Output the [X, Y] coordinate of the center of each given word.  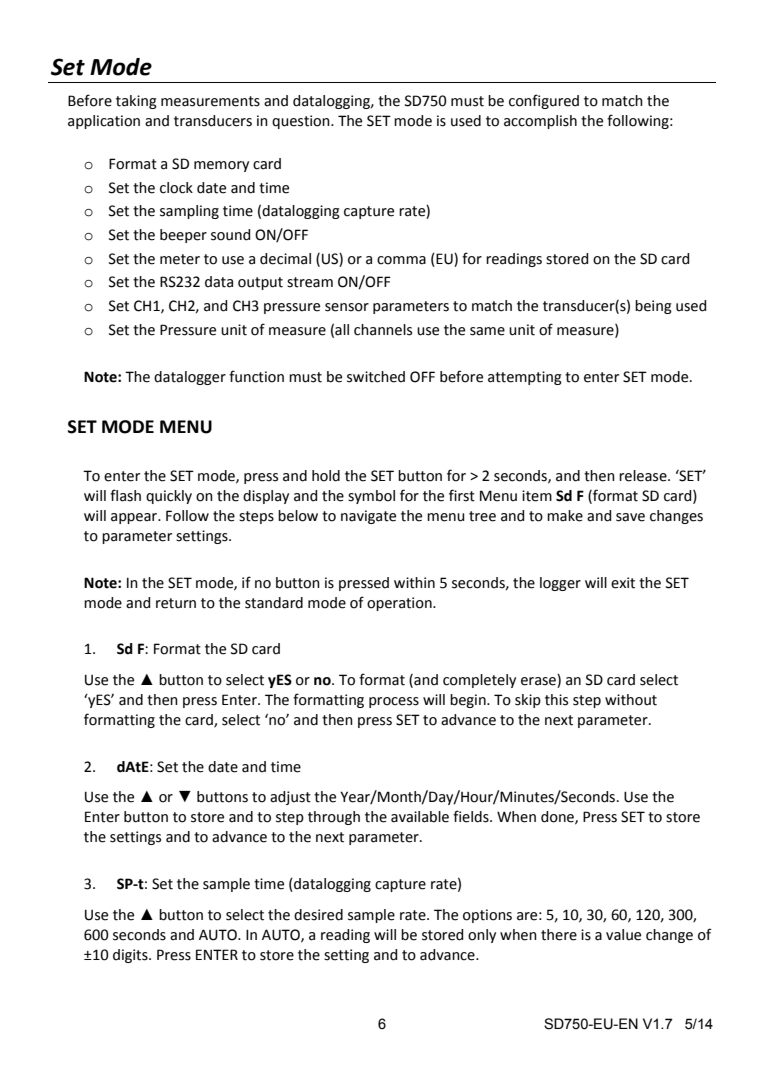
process [394, 702]
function [256, 376]
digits [131, 956]
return [176, 603]
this [556, 700]
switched [376, 377]
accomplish [540, 122]
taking [136, 102]
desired [318, 915]
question [302, 122]
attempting [525, 378]
